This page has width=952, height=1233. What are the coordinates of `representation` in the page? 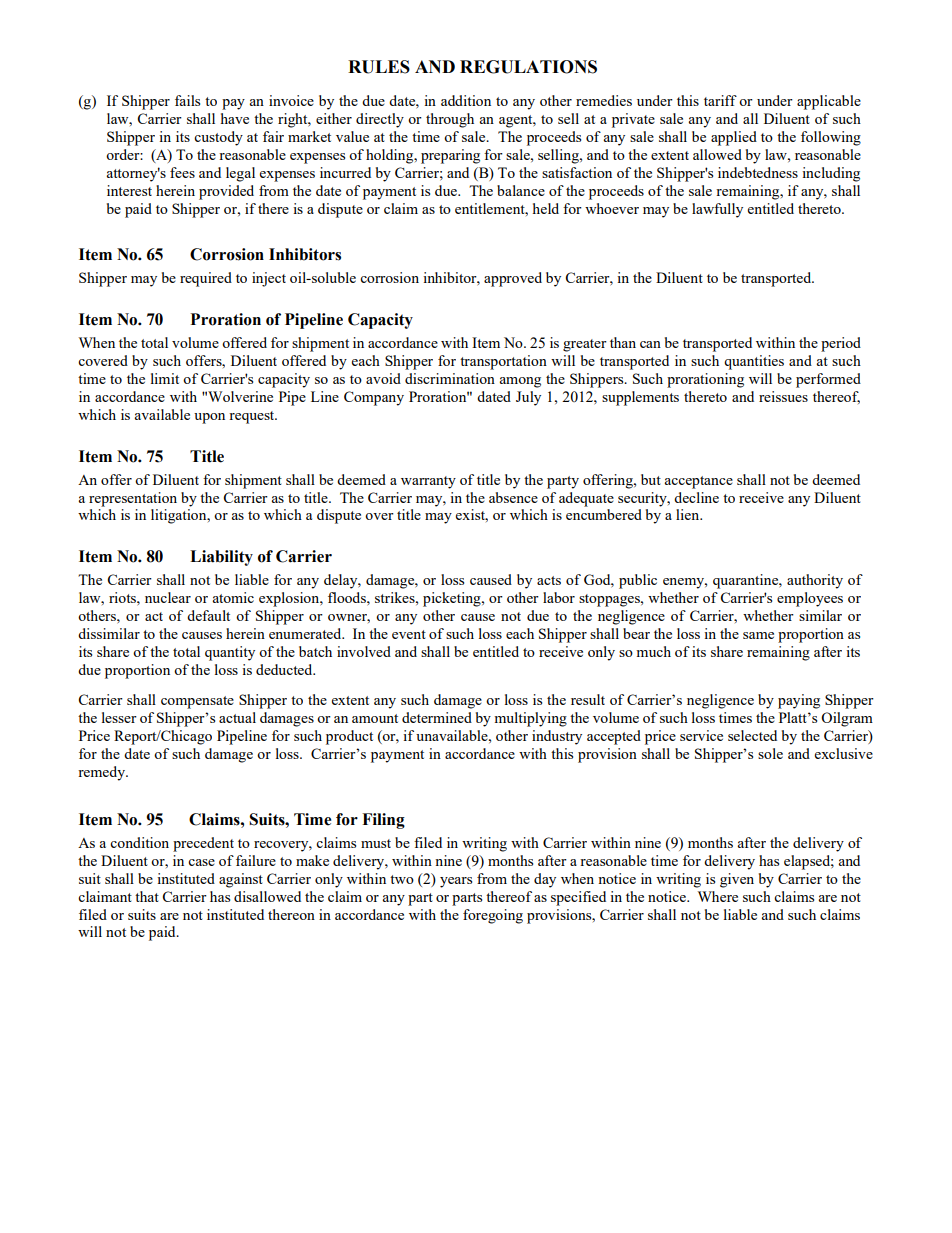 It's located at (133, 499).
